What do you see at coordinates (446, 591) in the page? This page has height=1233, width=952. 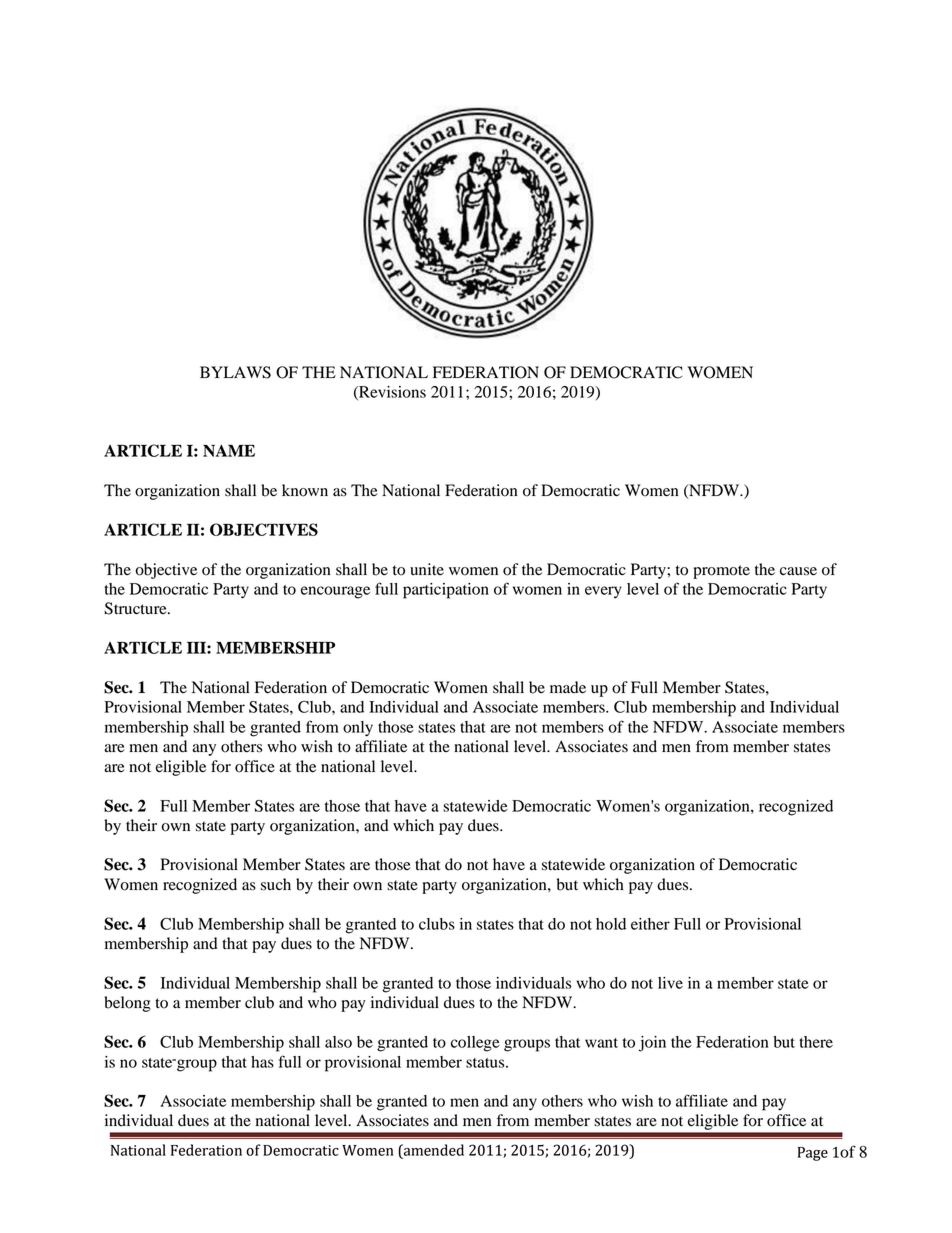 I see `participation` at bounding box center [446, 591].
